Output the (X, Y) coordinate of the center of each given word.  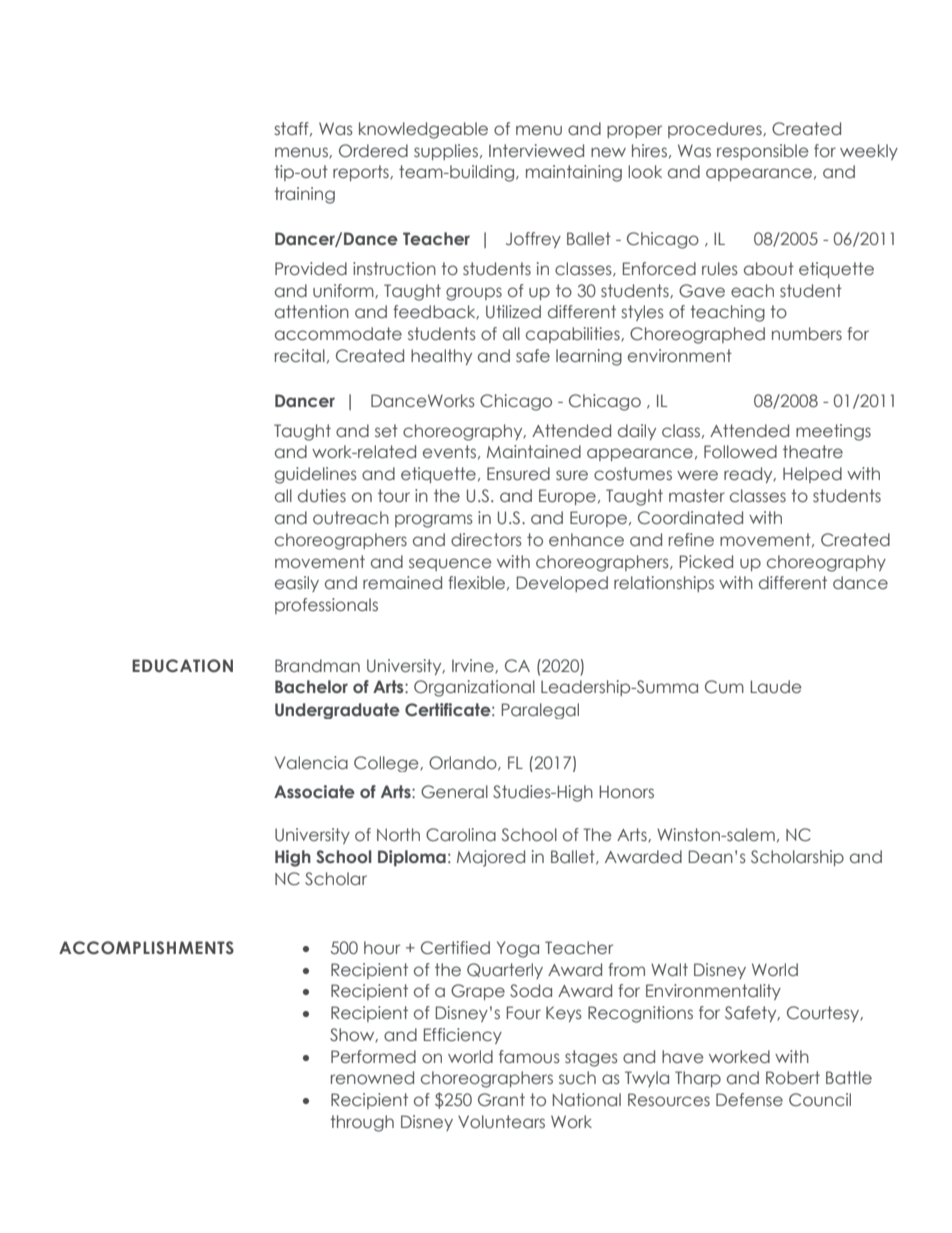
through (362, 1123)
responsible (763, 152)
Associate (314, 792)
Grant (501, 1100)
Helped (812, 475)
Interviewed (536, 150)
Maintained (534, 451)
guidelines (316, 475)
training (304, 195)
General (454, 792)
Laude (776, 687)
